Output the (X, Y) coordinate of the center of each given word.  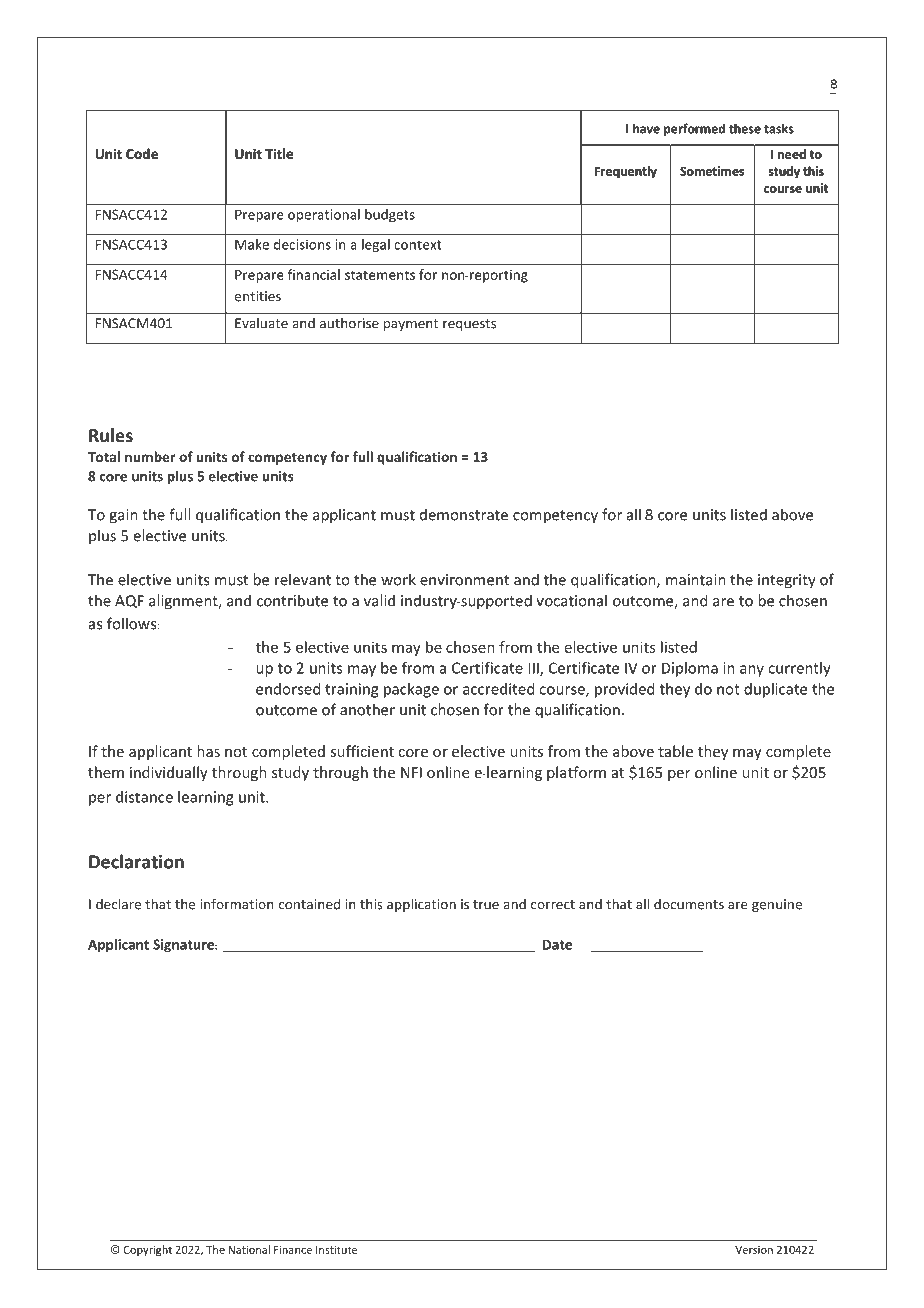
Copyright (148, 1250)
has (208, 751)
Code (142, 153)
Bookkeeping (345, 85)
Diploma (690, 669)
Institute (336, 1250)
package (411, 690)
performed (694, 129)
